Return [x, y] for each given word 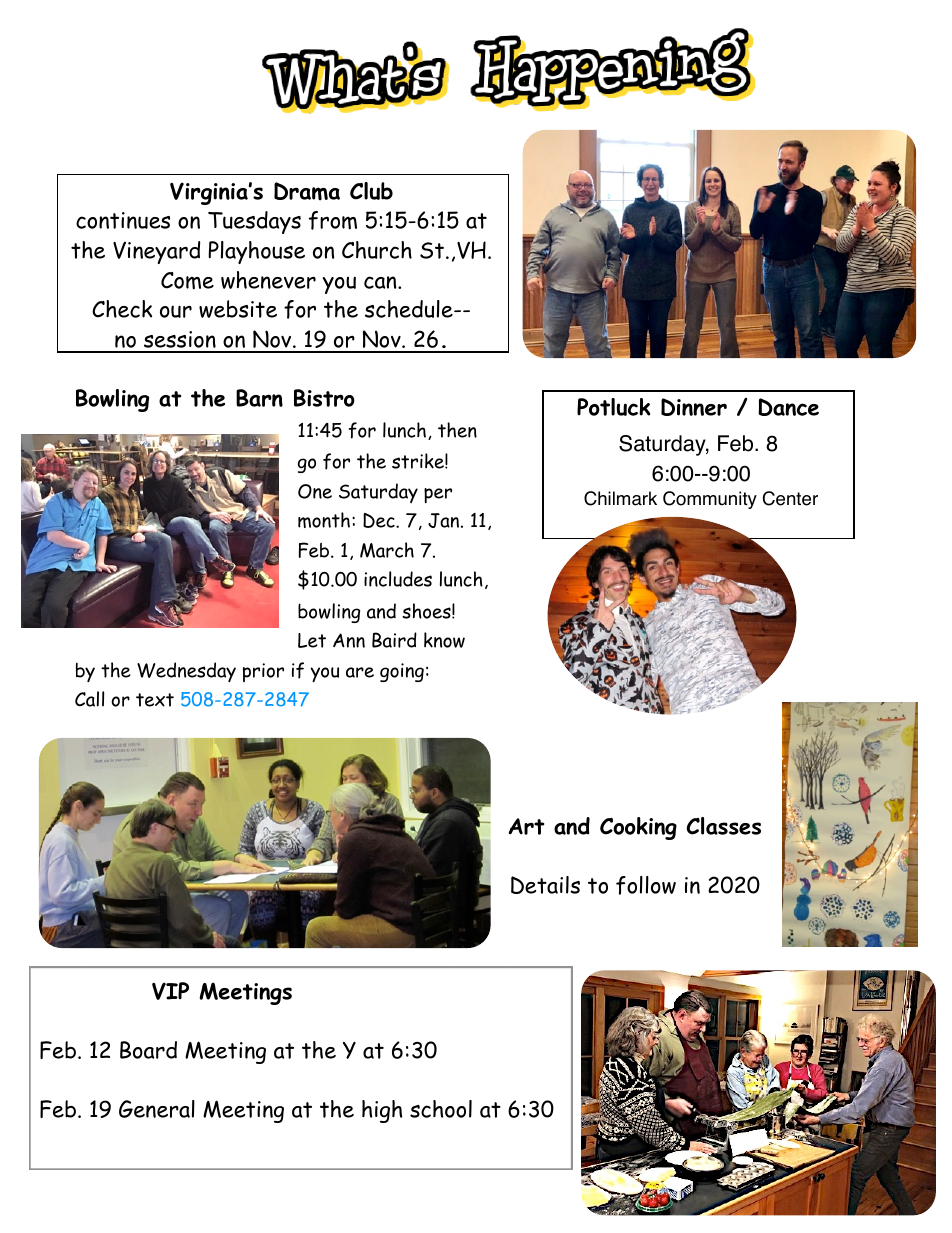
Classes [723, 826]
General [157, 1109]
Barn [259, 398]
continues [123, 220]
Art [526, 826]
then [457, 430]
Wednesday [186, 672]
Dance [788, 407]
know [444, 640]
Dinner [694, 407]
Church [377, 250]
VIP [170, 991]
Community [710, 500]
